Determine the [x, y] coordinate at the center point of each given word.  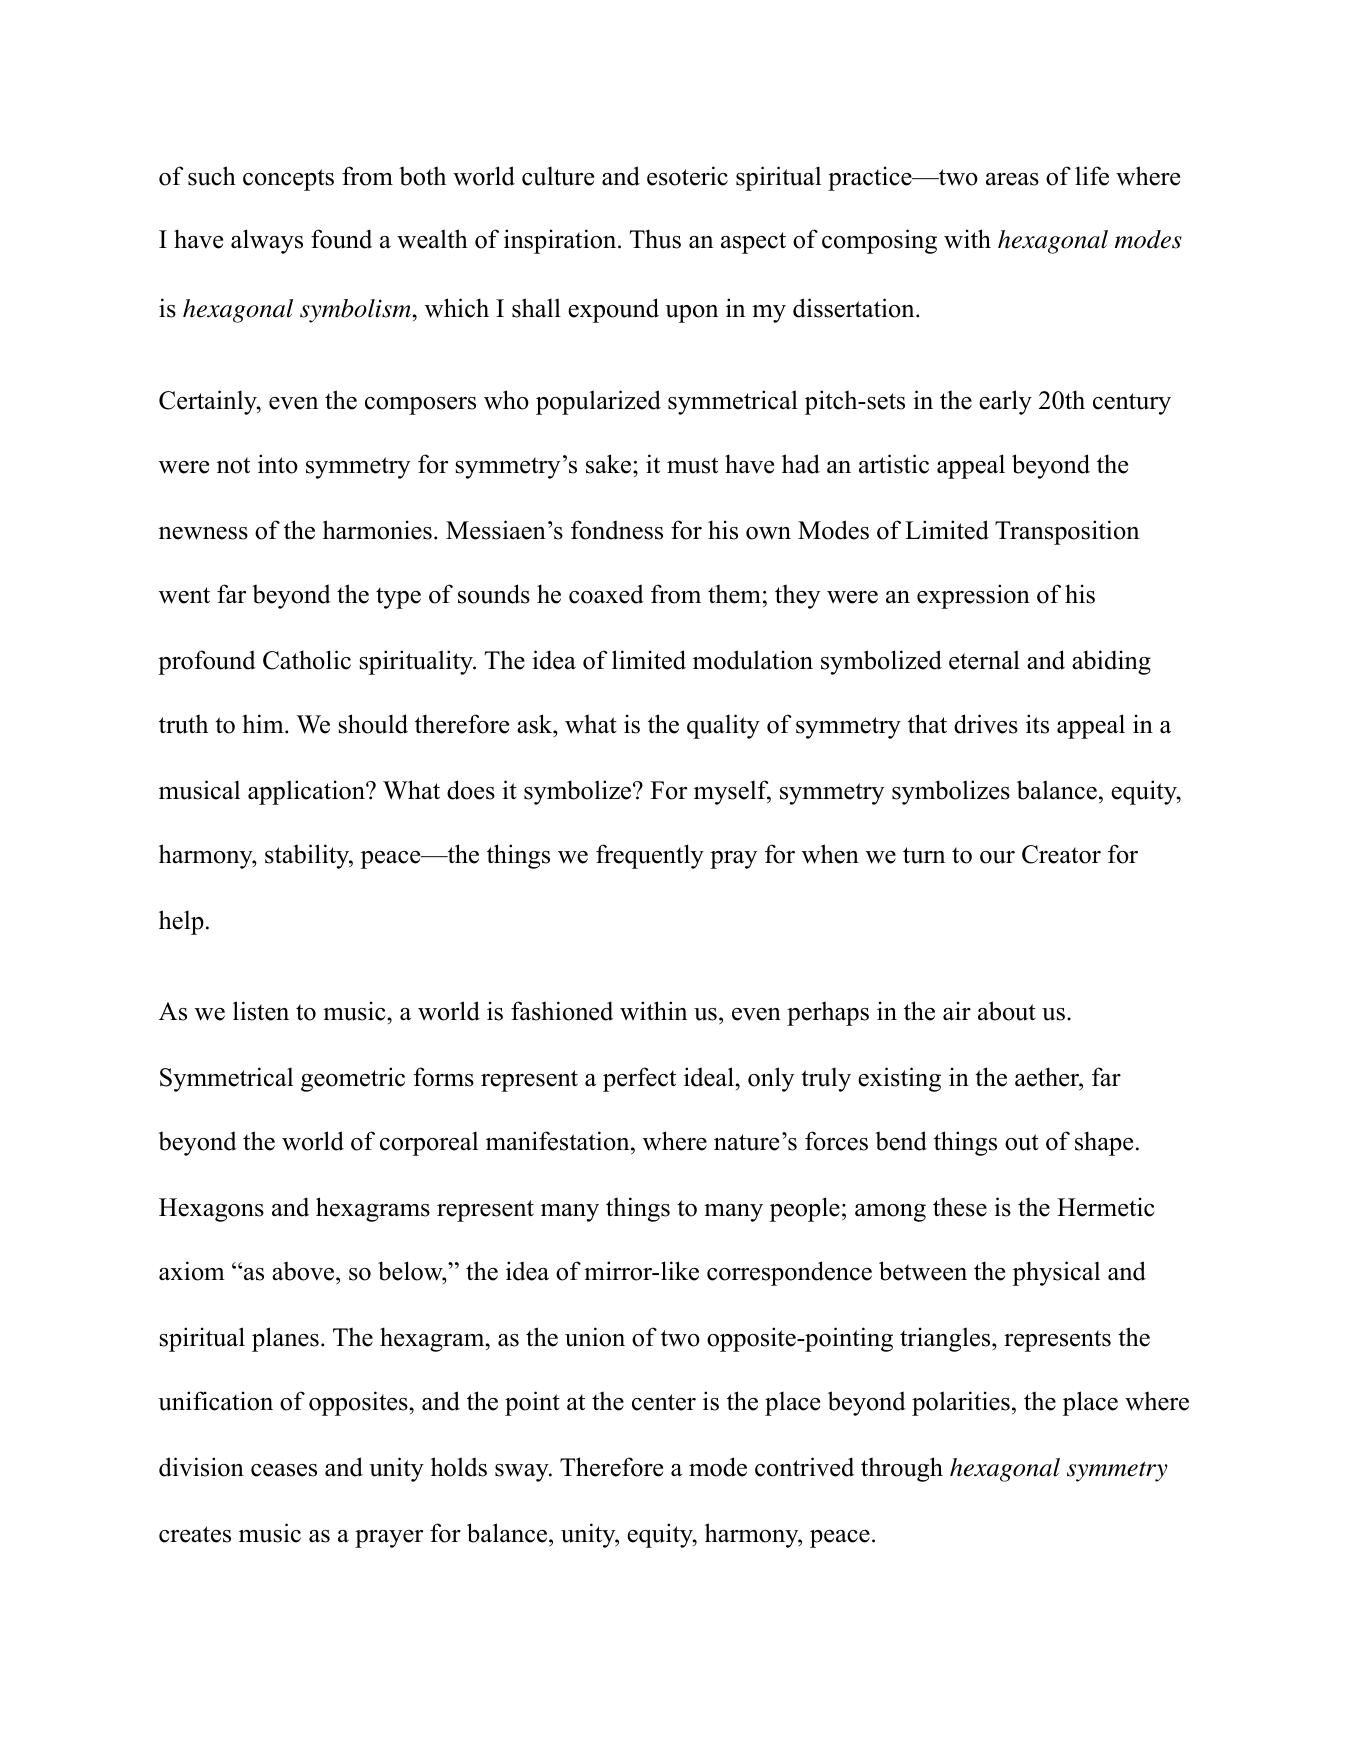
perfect [639, 1079]
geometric [353, 1079]
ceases [284, 1470]
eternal [984, 660]
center [664, 1402]
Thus [655, 239]
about [1007, 1011]
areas [1012, 179]
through [902, 1469]
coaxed [606, 594]
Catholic [307, 660]
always [267, 241]
